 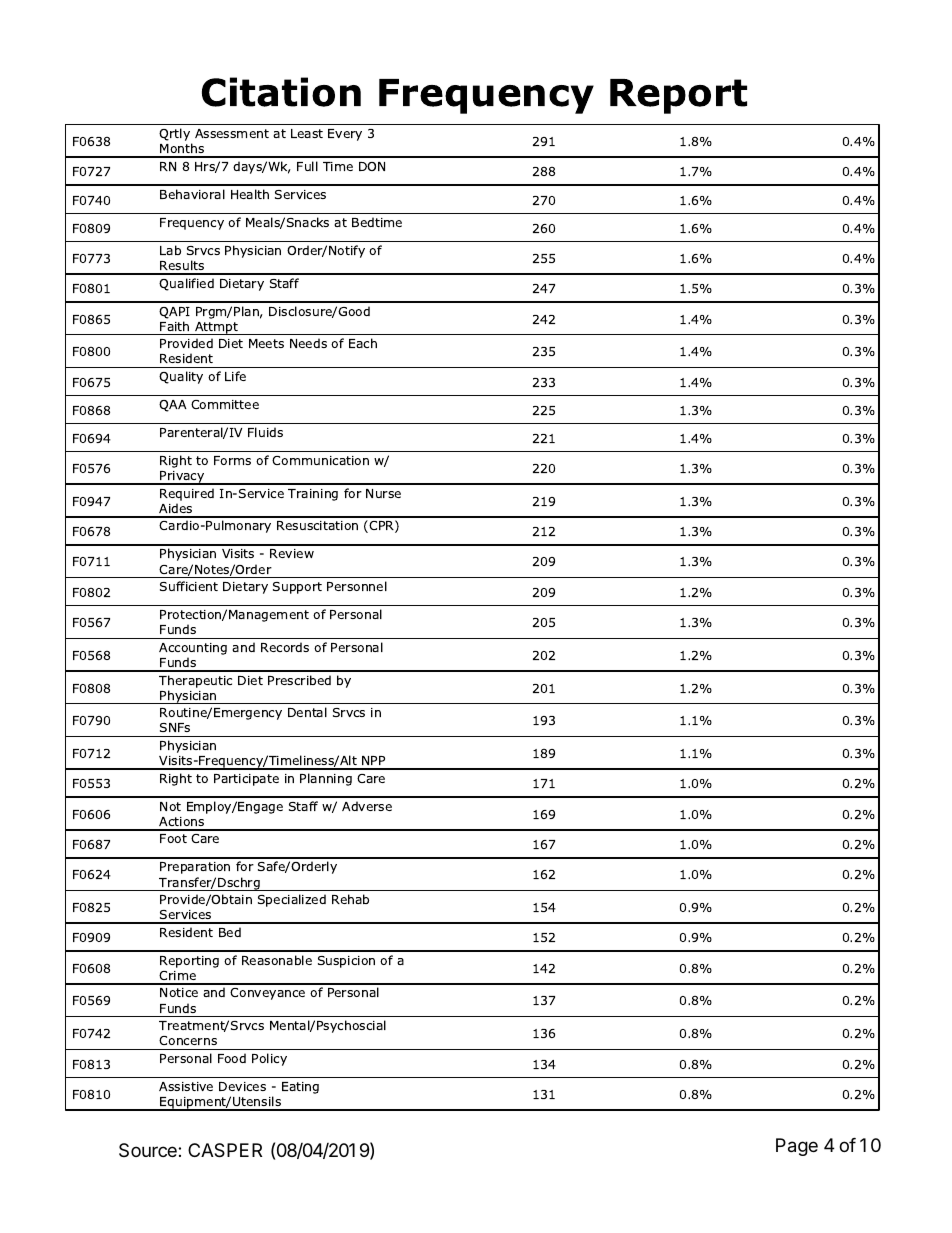 What do you see at coordinates (189, 586) in the image?
I see `Sufficient` at bounding box center [189, 586].
